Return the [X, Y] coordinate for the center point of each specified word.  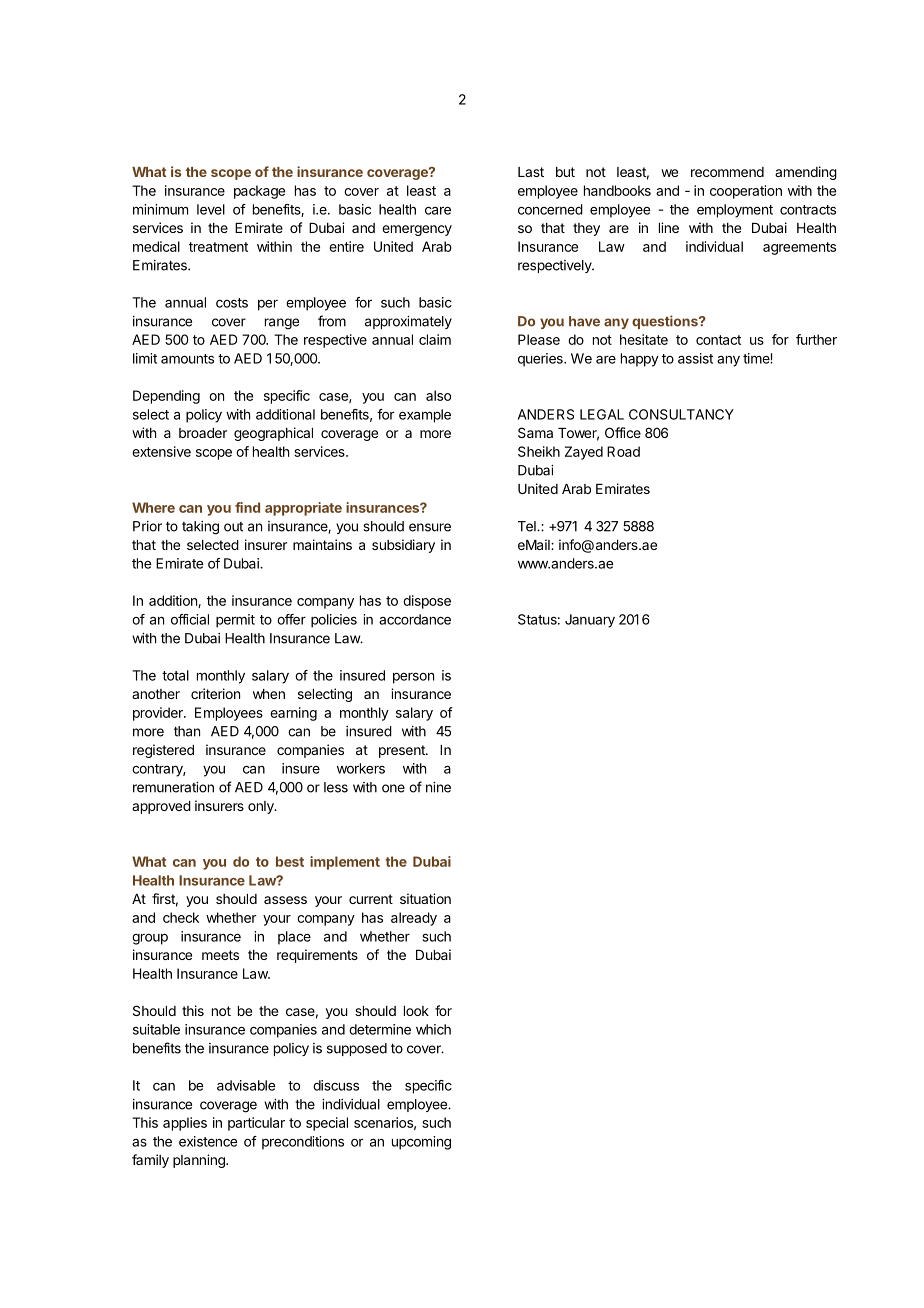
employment [735, 211]
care [438, 210]
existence [208, 1141]
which [433, 1029]
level [211, 209]
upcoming [421, 1143]
